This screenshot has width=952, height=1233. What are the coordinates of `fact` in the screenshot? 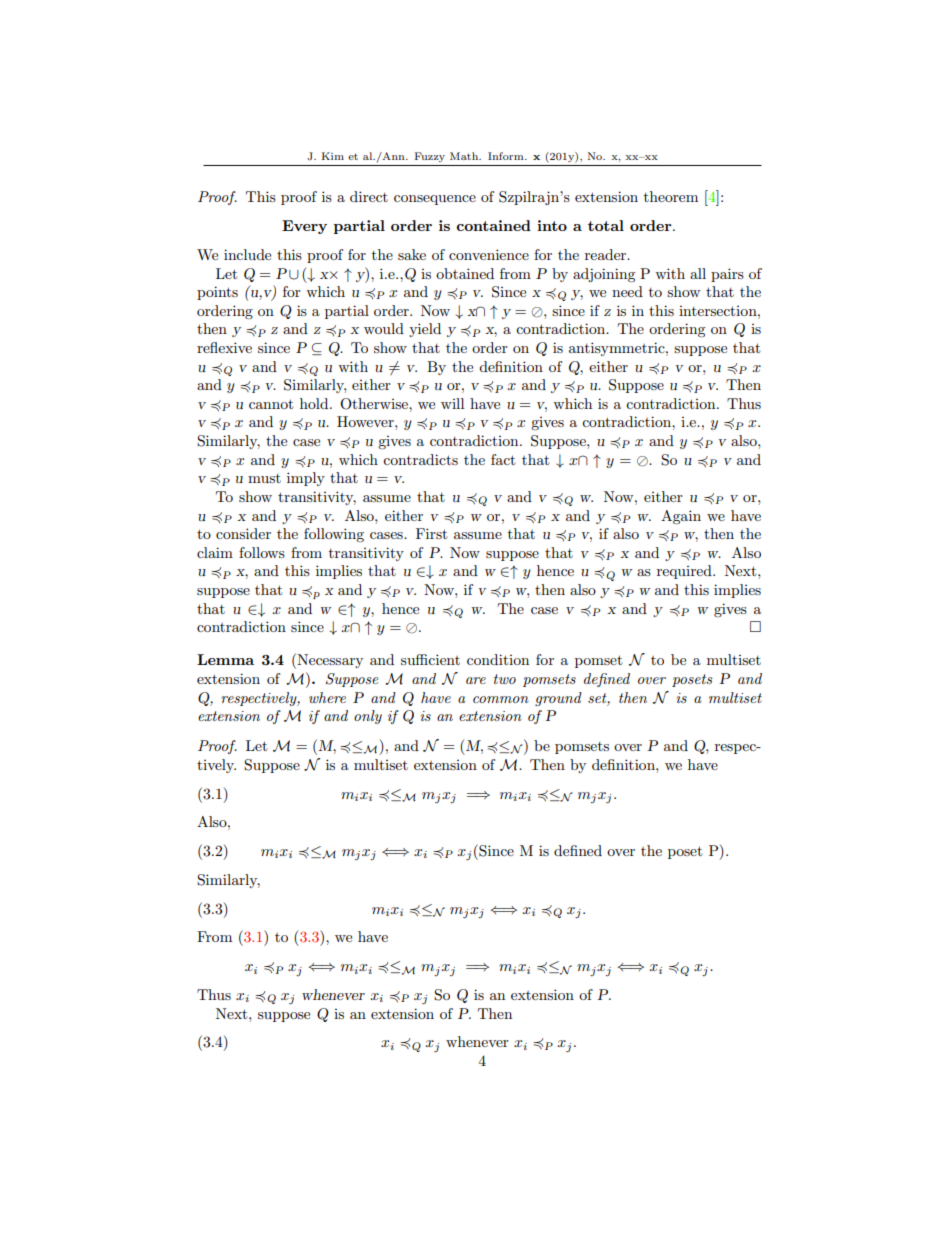 It's located at (503, 459).
